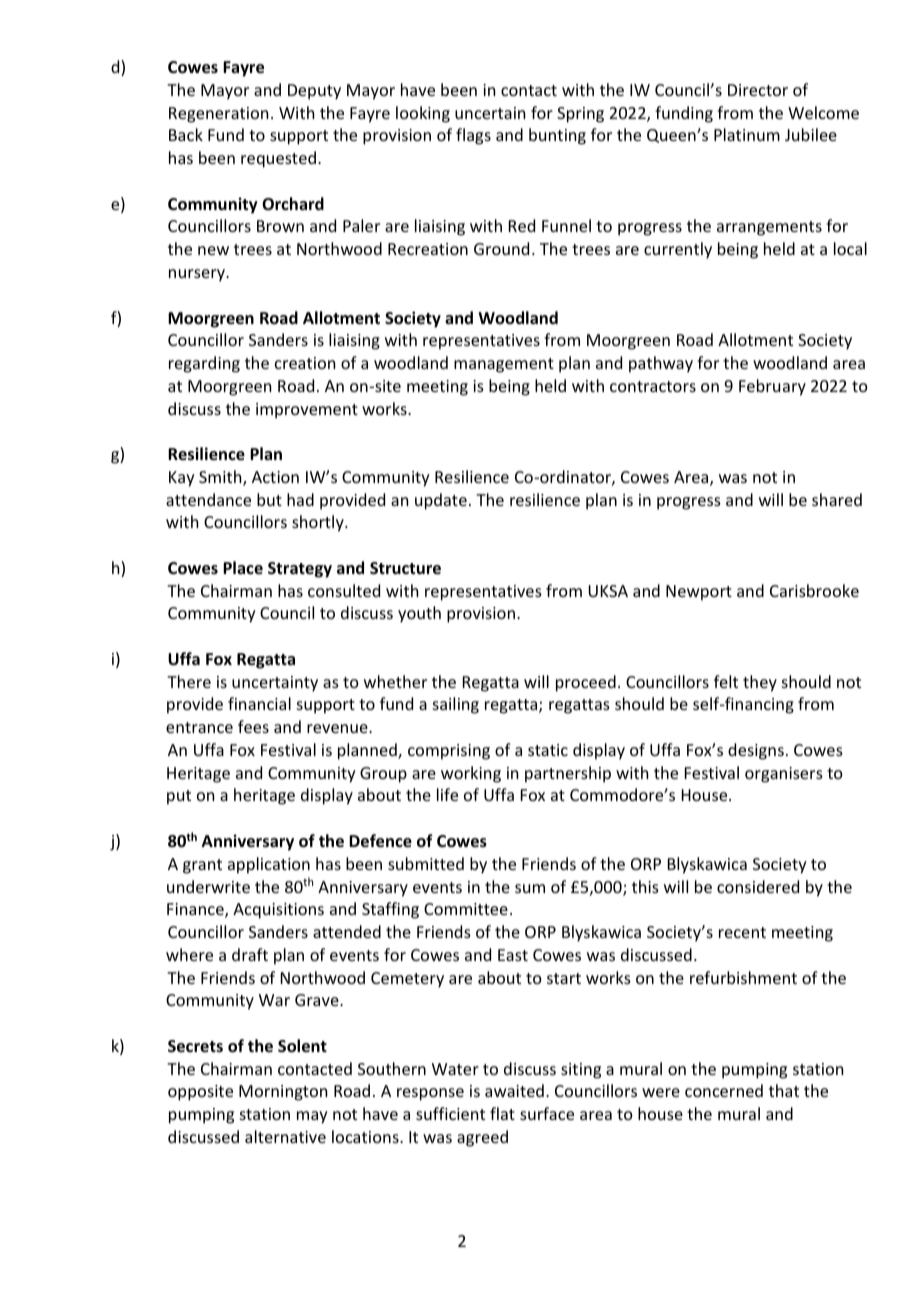 Image resolution: width=924 pixels, height=1308 pixels. What do you see at coordinates (784, 1090) in the screenshot?
I see `that` at bounding box center [784, 1090].
